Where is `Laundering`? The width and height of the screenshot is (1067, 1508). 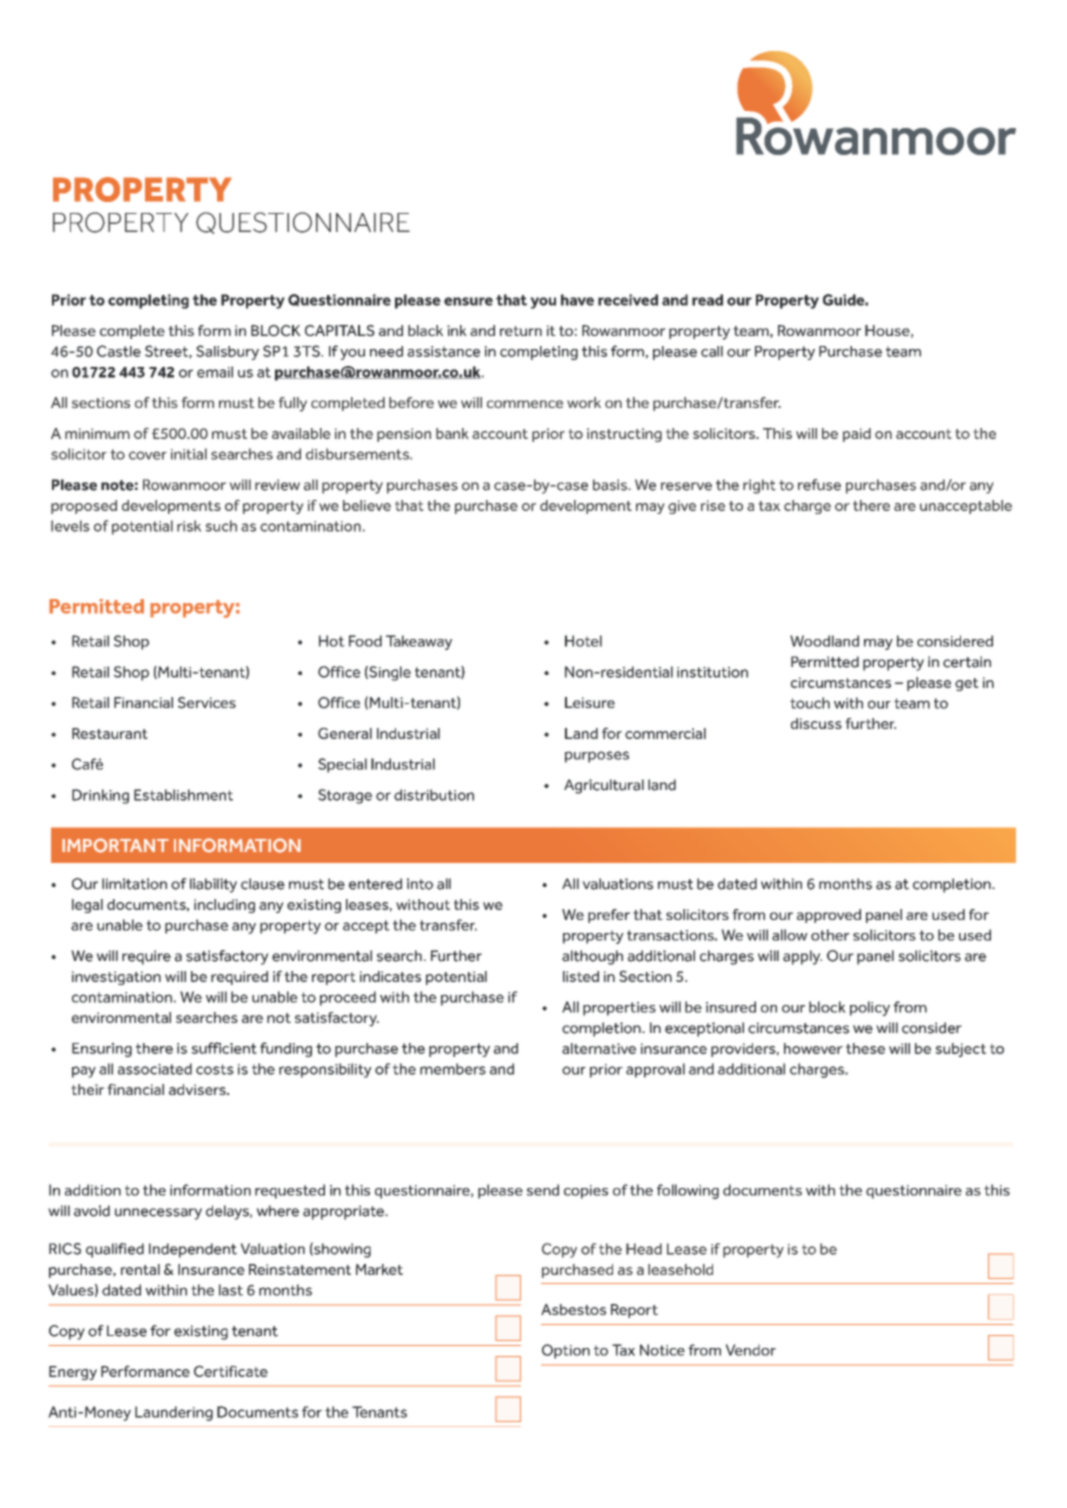 Laundering is located at coordinates (174, 1413).
